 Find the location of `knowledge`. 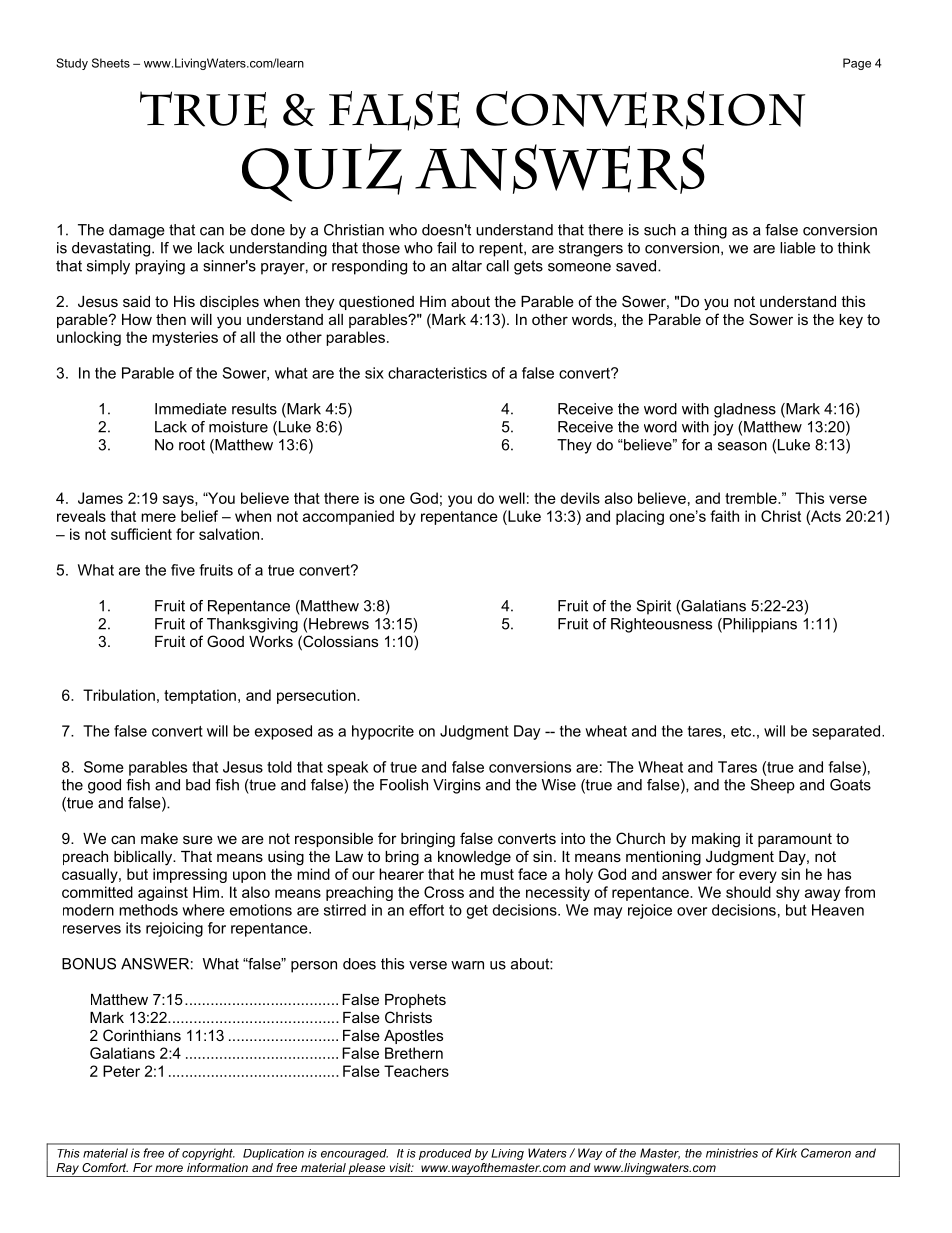

knowledge is located at coordinates (474, 858).
